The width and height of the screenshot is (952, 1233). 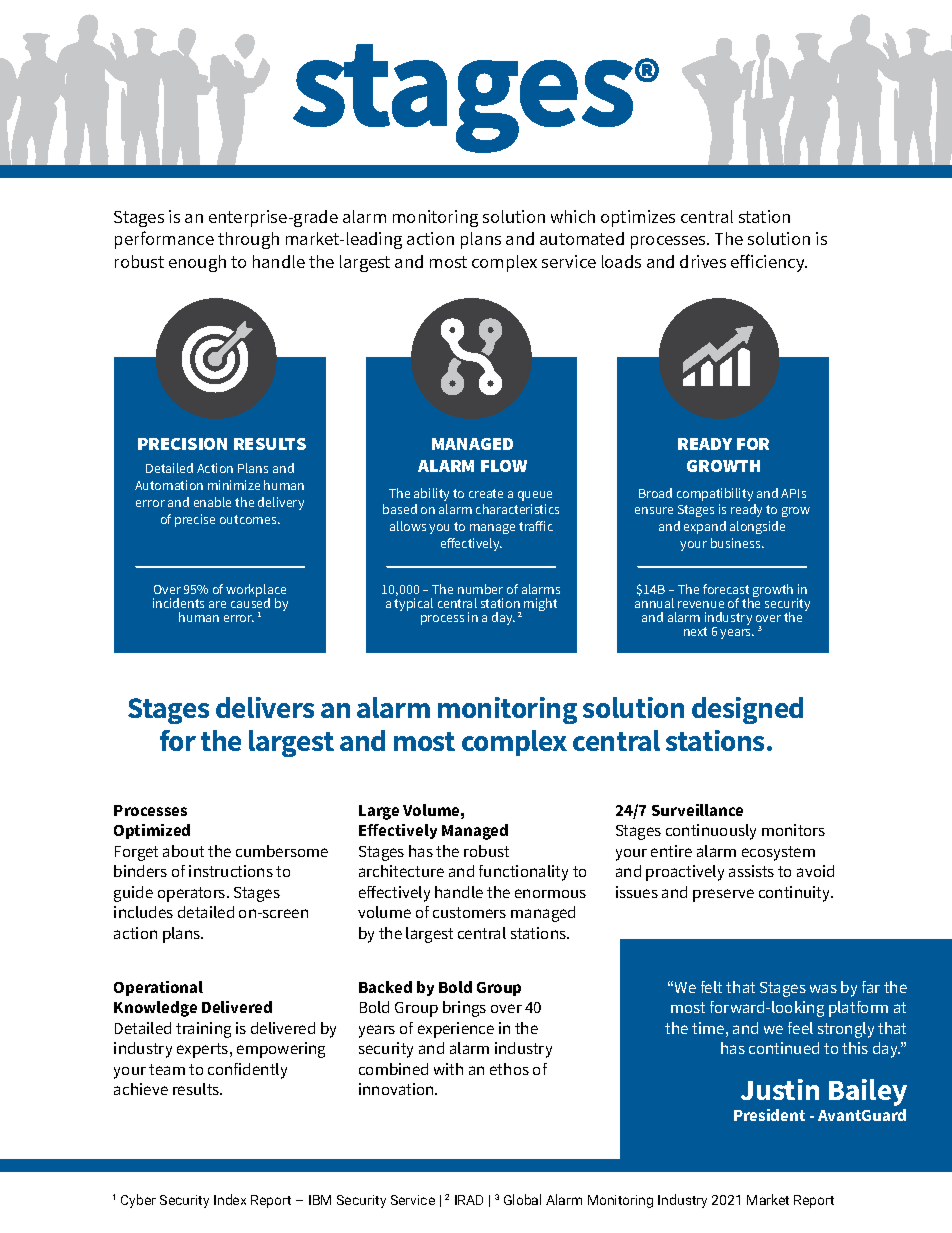 I want to click on Index, so click(x=230, y=1199).
